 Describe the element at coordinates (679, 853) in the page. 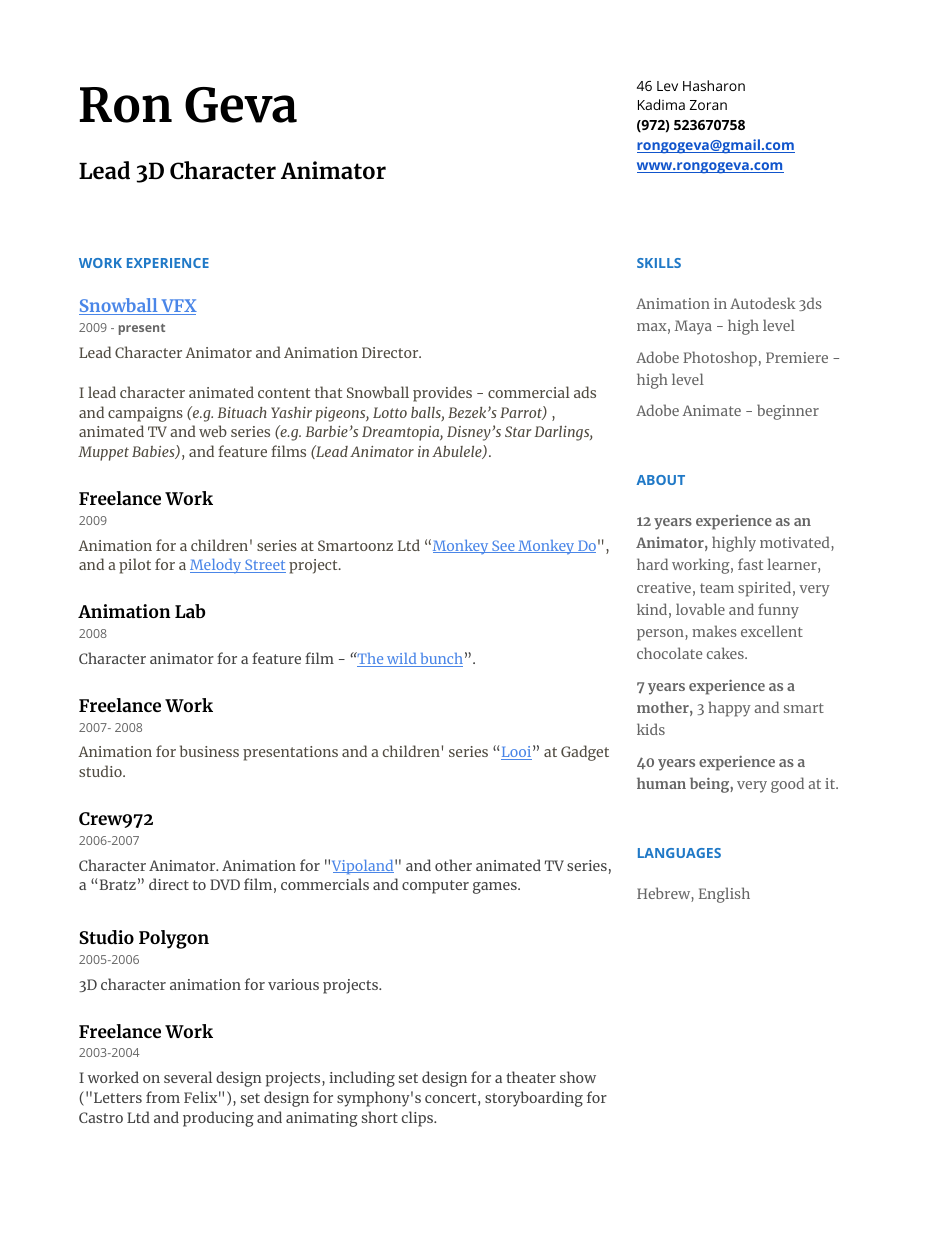

I see `LANGUAGES` at that location.
